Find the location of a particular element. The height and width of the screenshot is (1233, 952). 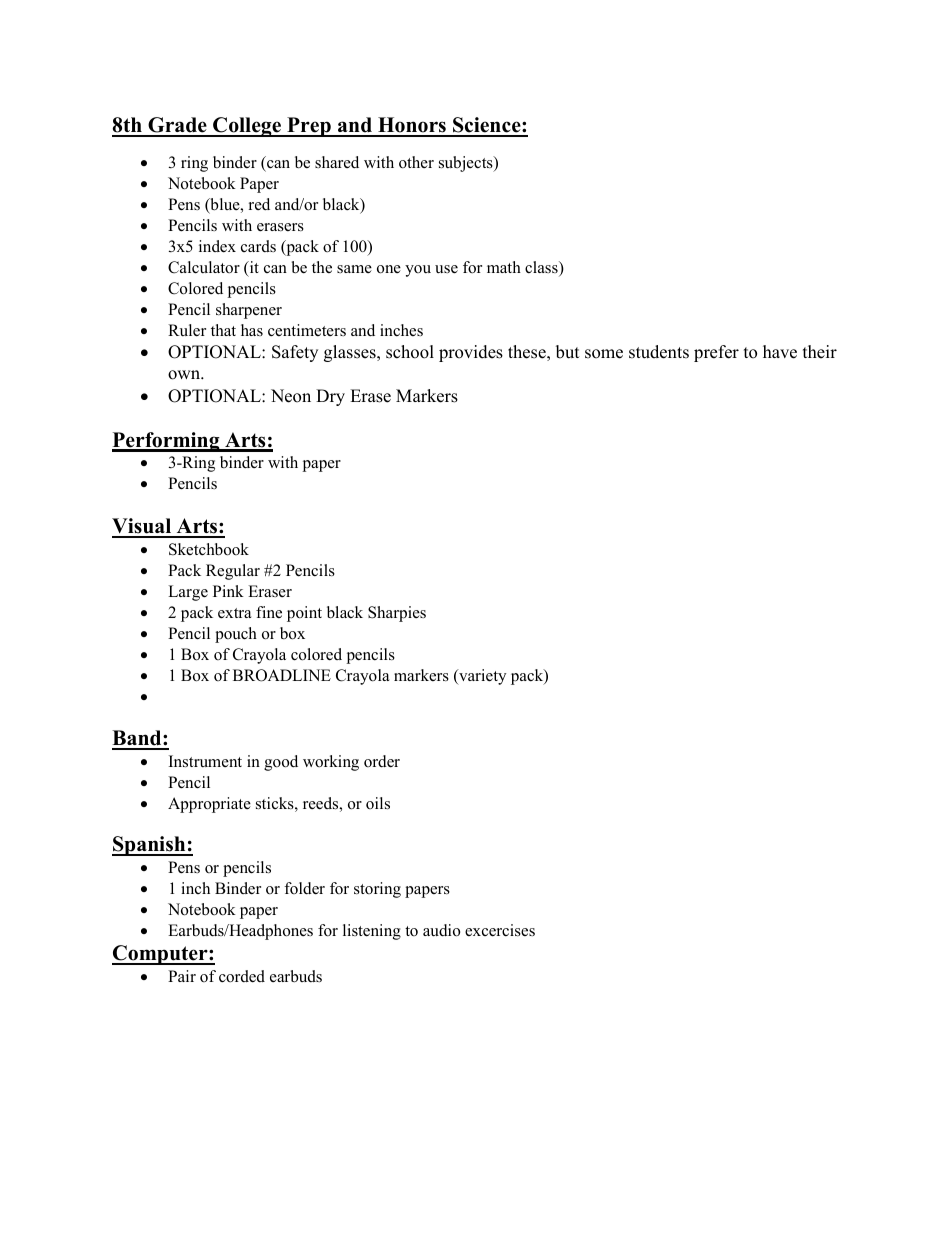

provides is located at coordinates (471, 353).
